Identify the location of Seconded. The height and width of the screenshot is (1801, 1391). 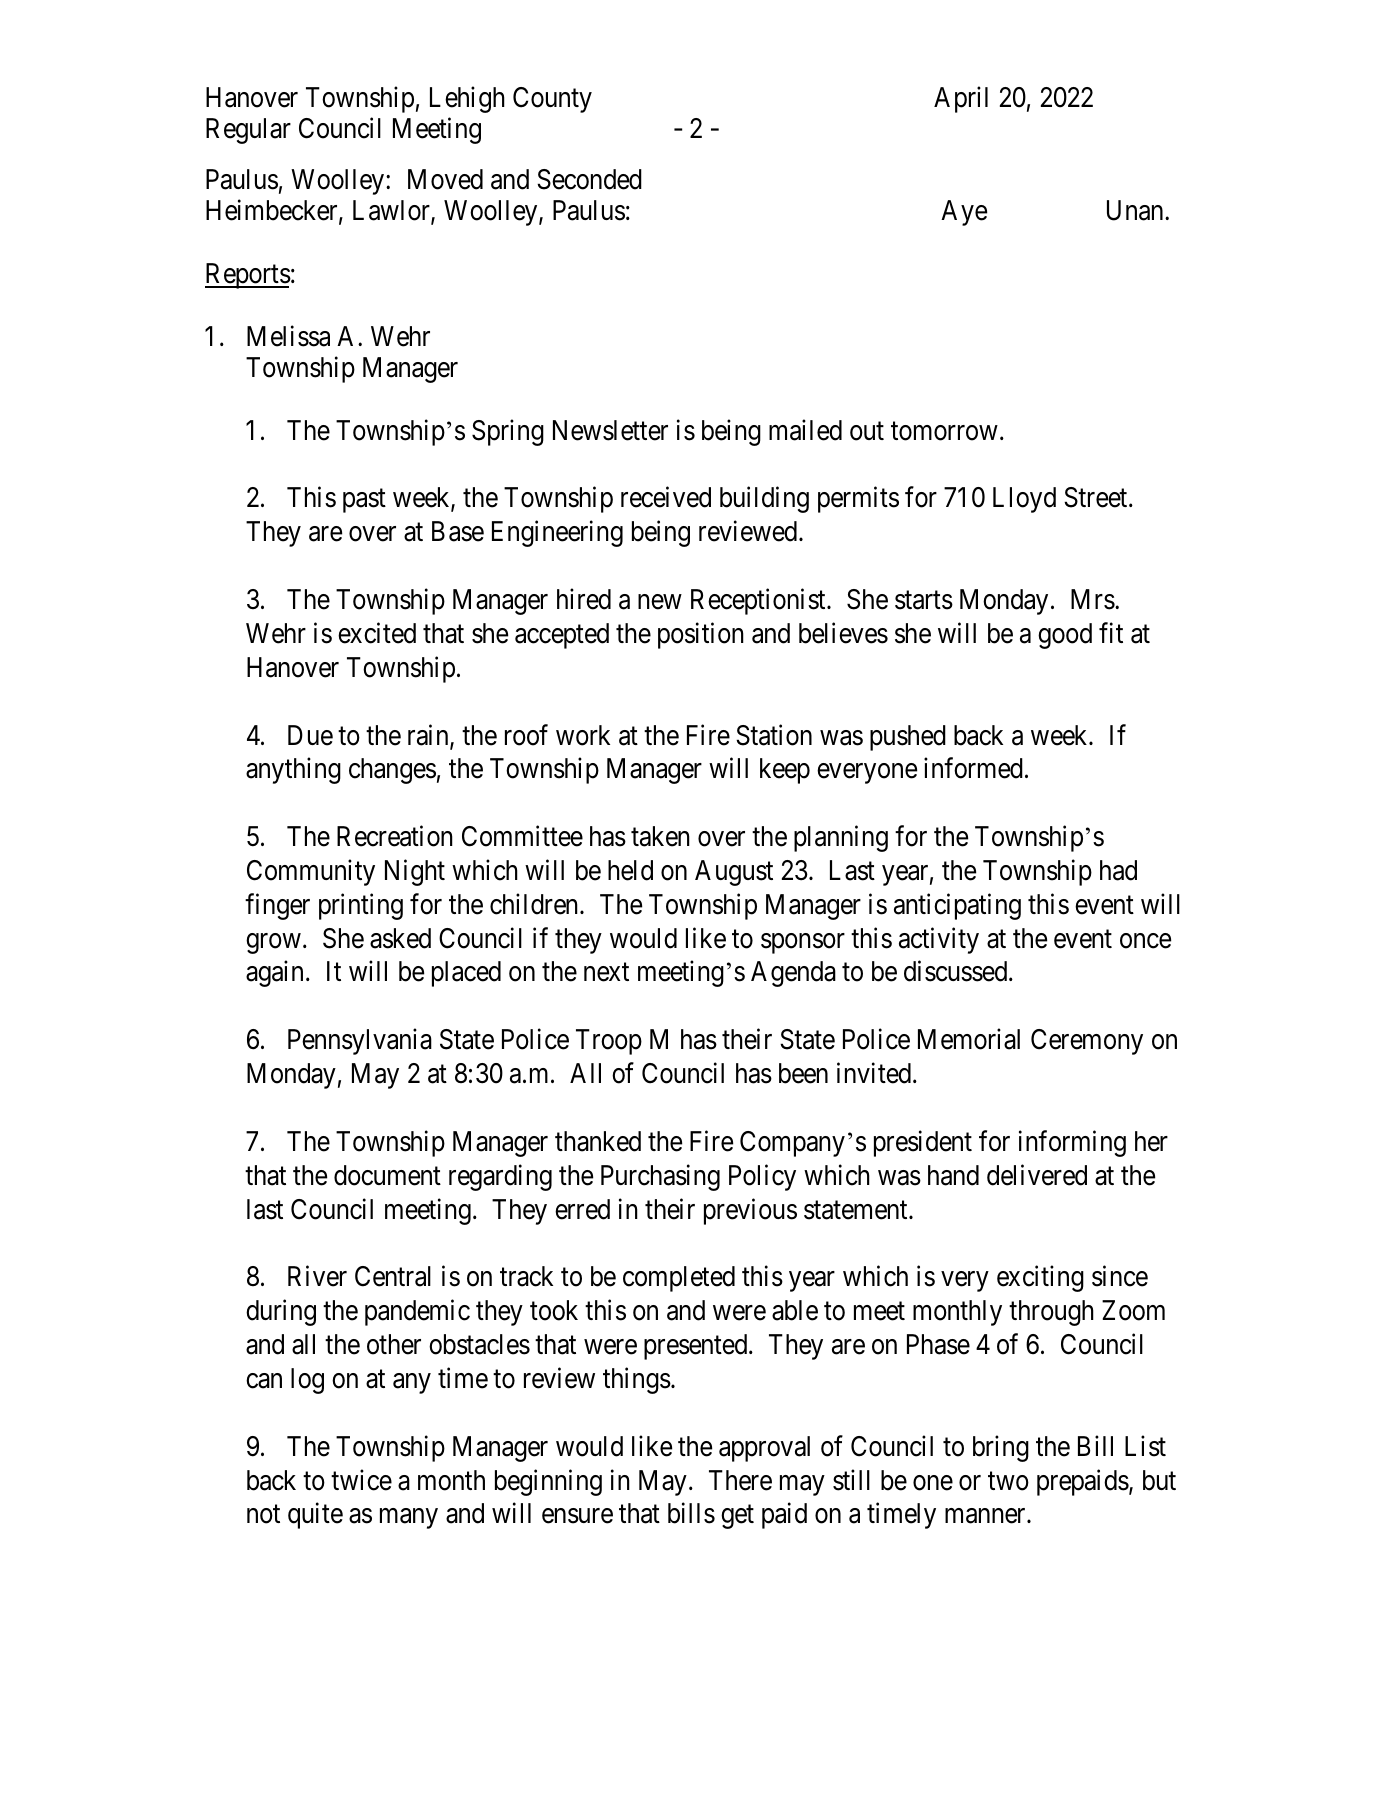
(589, 179).
